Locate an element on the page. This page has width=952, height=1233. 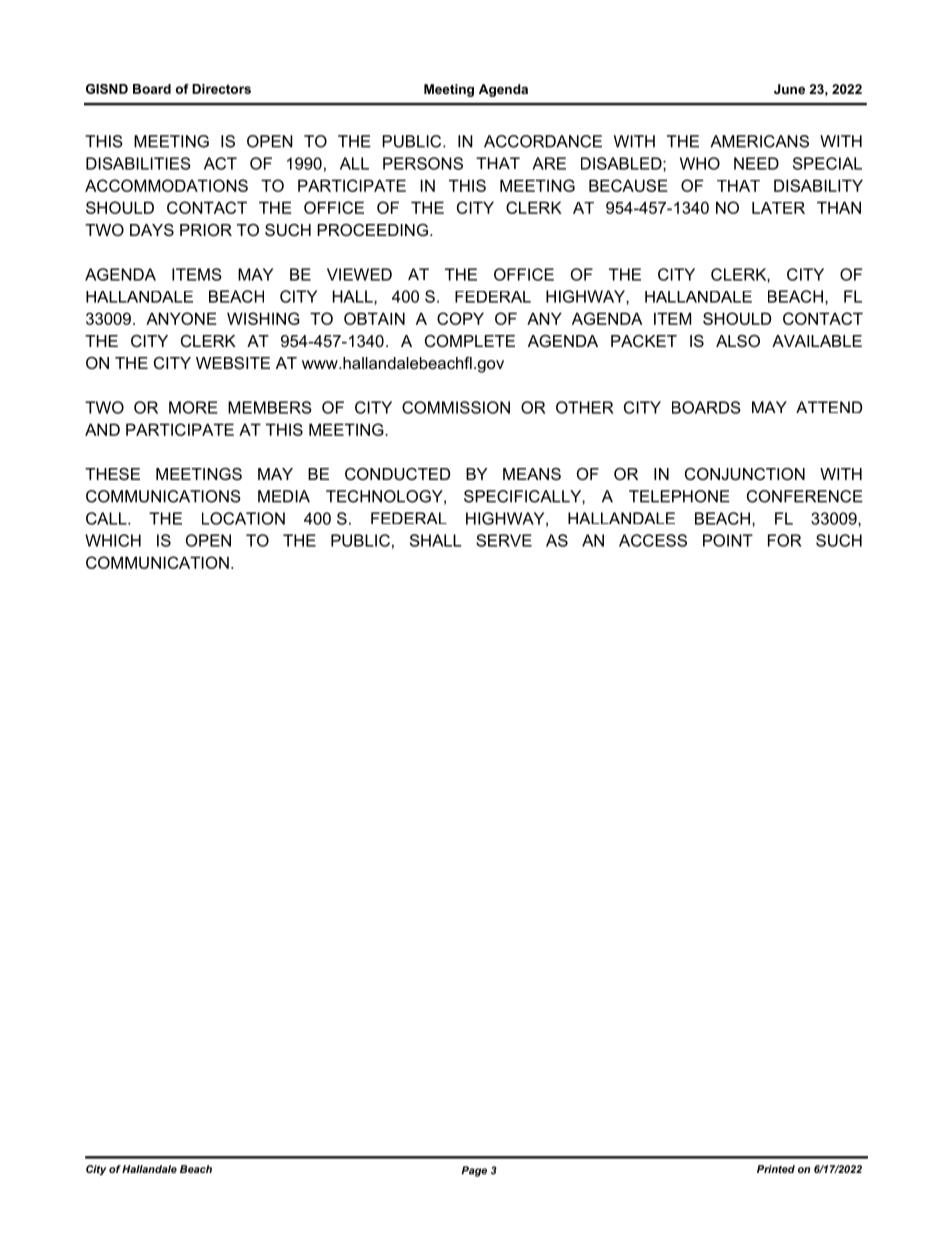
COMMISSION is located at coordinates (456, 407).
